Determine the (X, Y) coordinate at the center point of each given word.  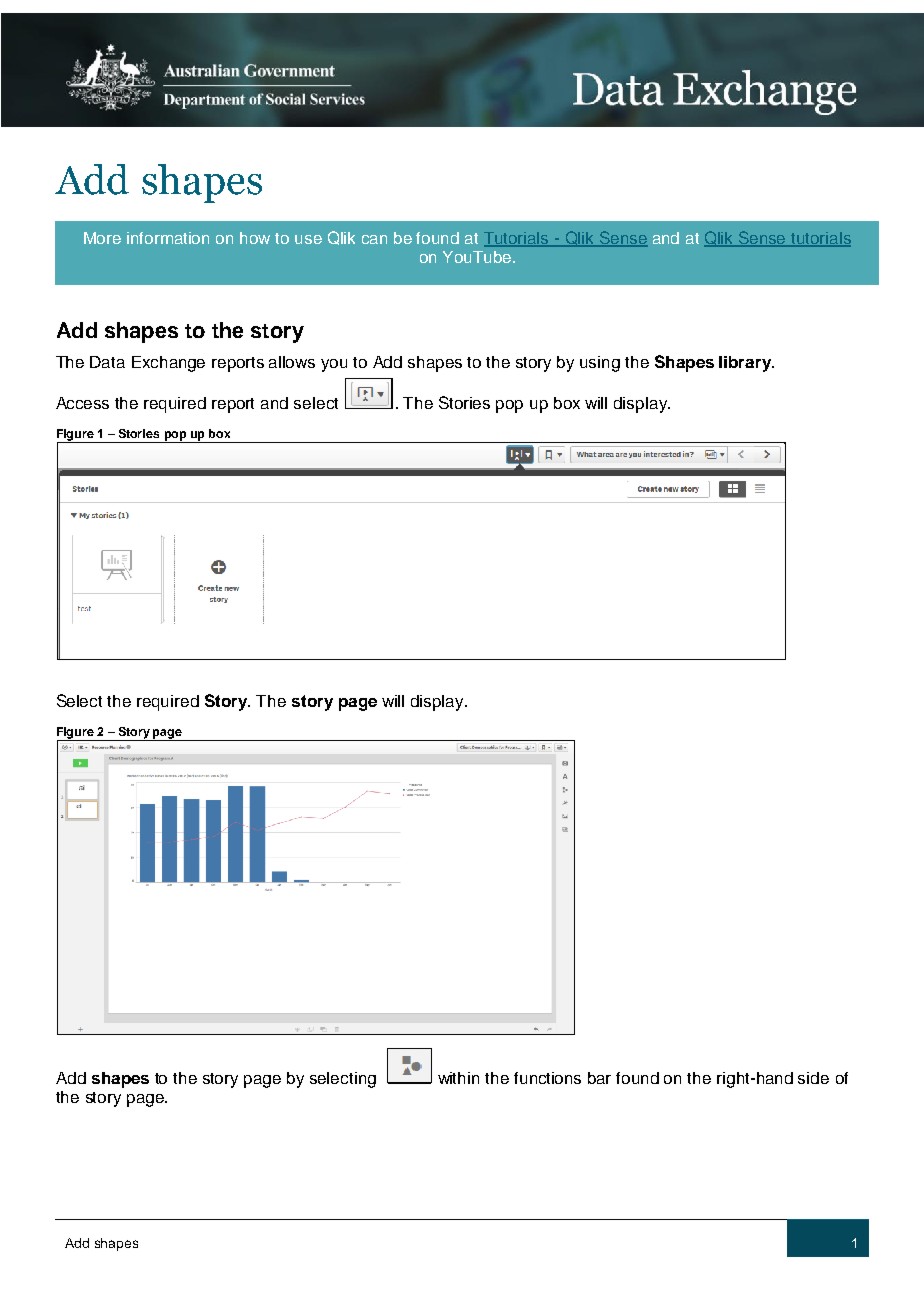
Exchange (168, 364)
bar (599, 1078)
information (168, 238)
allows (292, 362)
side (813, 1078)
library (746, 364)
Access (82, 403)
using (600, 364)
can (374, 239)
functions (547, 1078)
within (458, 1078)
